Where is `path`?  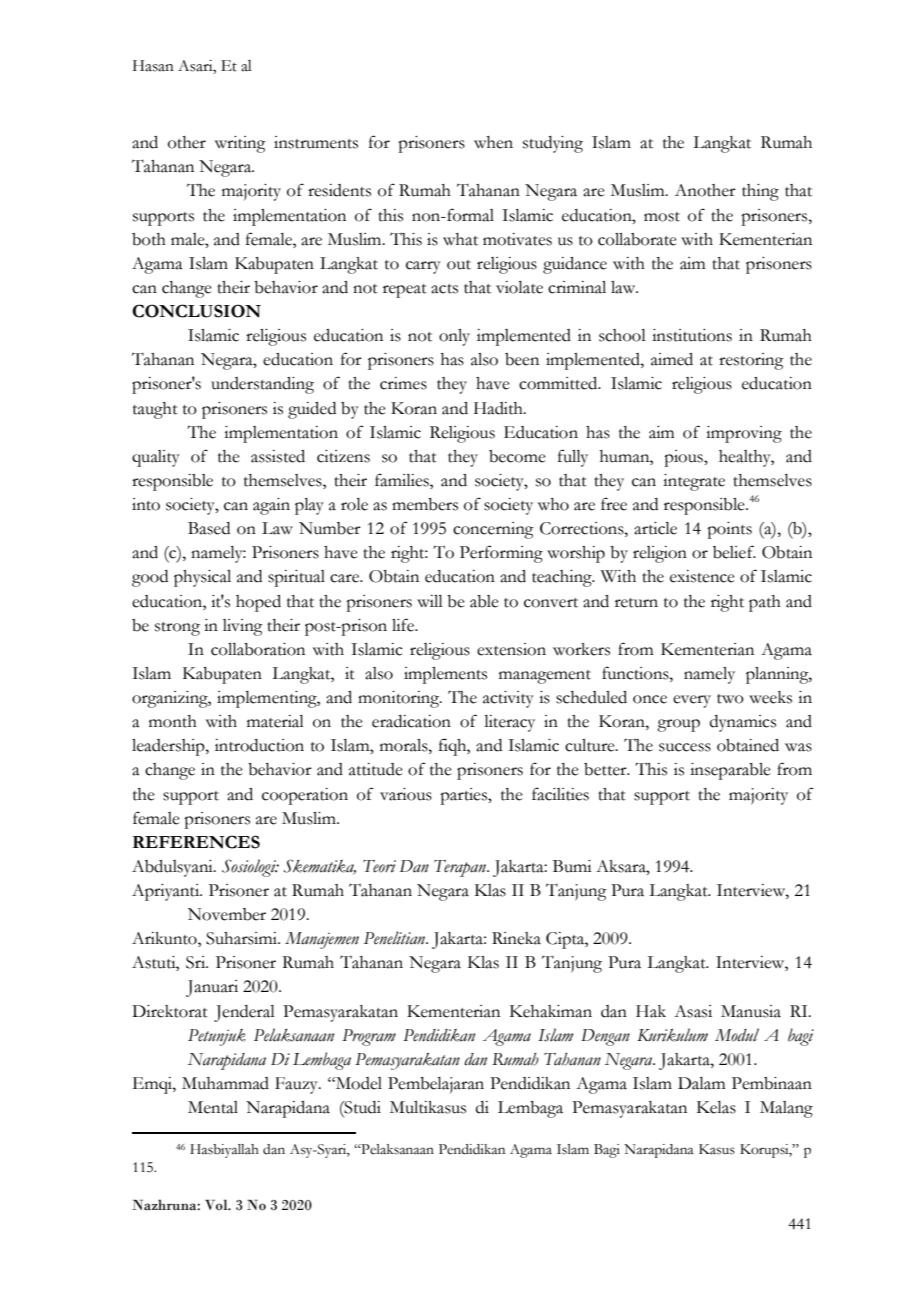 path is located at coordinates (765, 603).
